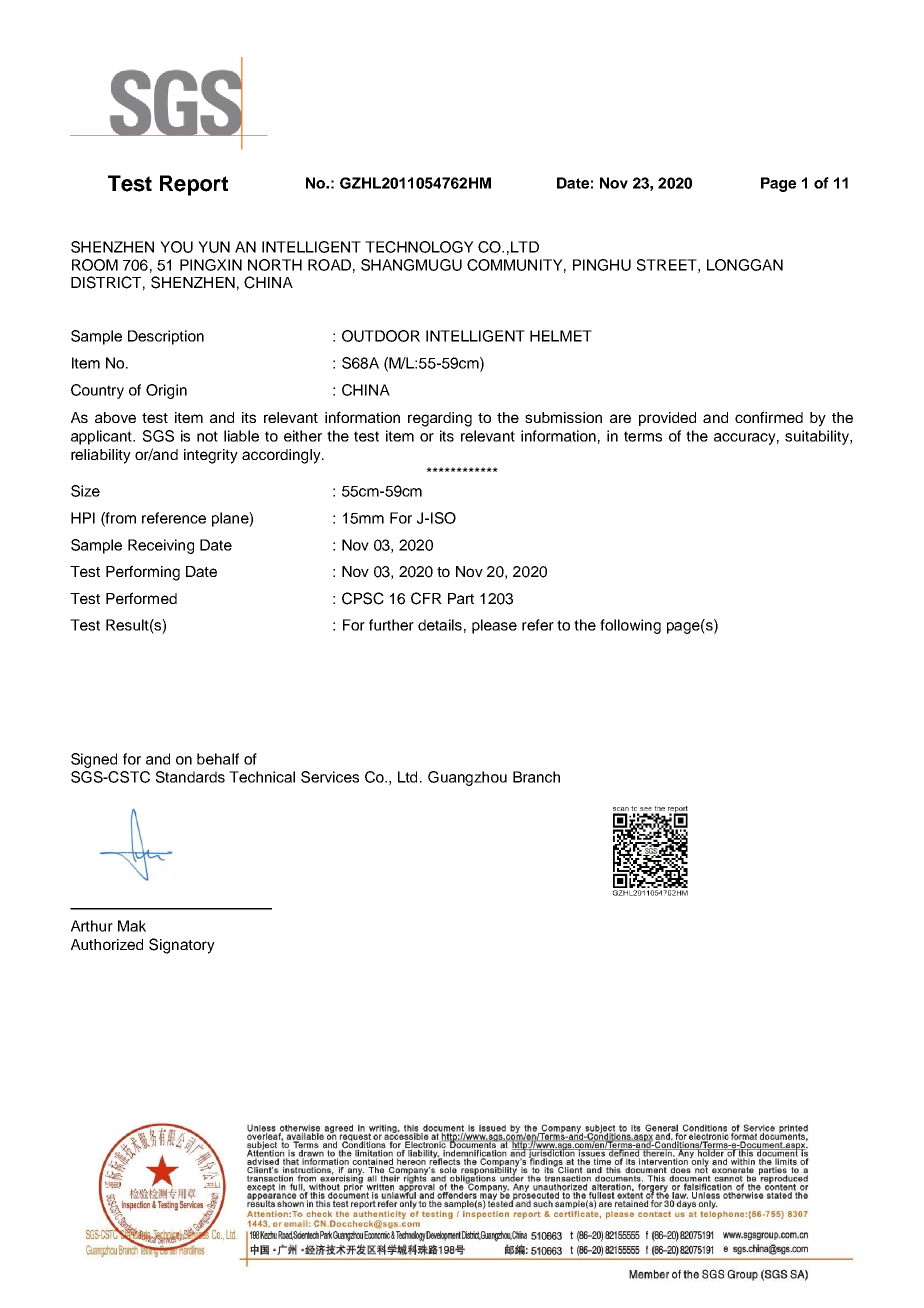 The height and width of the screenshot is (1308, 924). What do you see at coordinates (329, 265) in the screenshot?
I see `ROAD` at bounding box center [329, 265].
